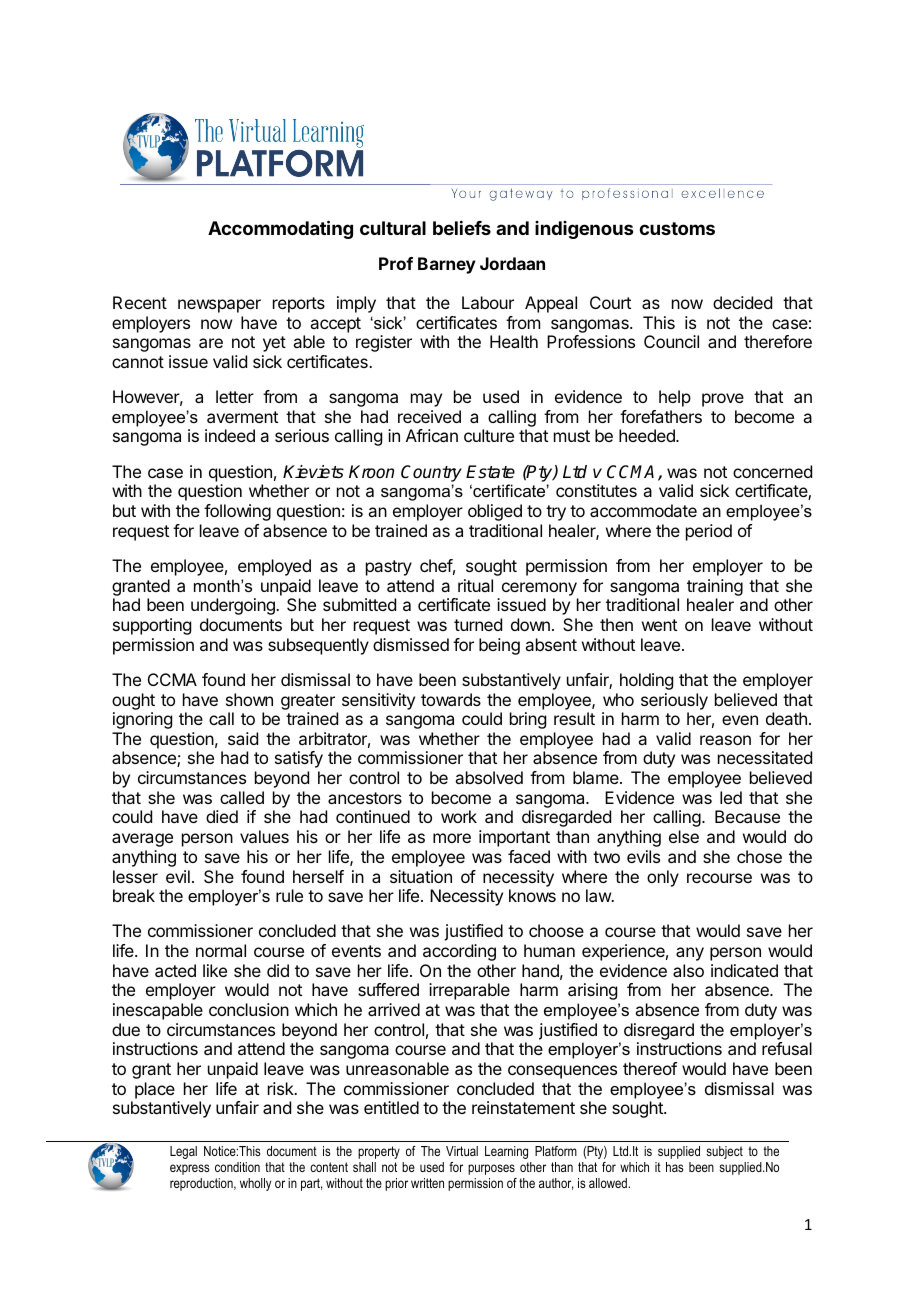 The height and width of the document is (1309, 924). Describe the element at coordinates (451, 699) in the document. I see `towards` at that location.
